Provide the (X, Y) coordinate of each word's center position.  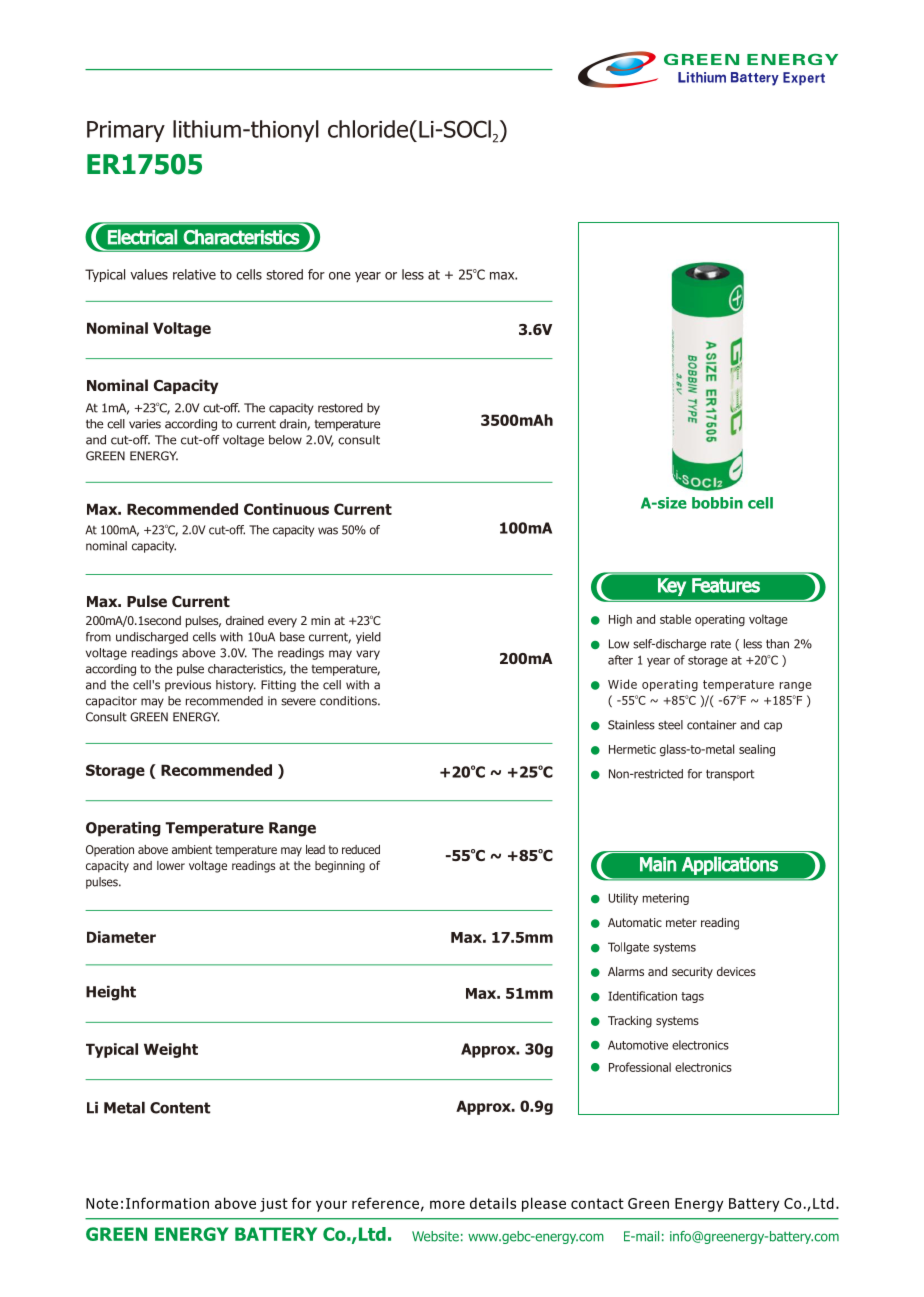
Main (658, 864)
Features (726, 585)
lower (171, 865)
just (274, 1205)
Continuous (286, 509)
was (328, 531)
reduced (361, 849)
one (340, 276)
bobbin (717, 503)
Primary (126, 131)
